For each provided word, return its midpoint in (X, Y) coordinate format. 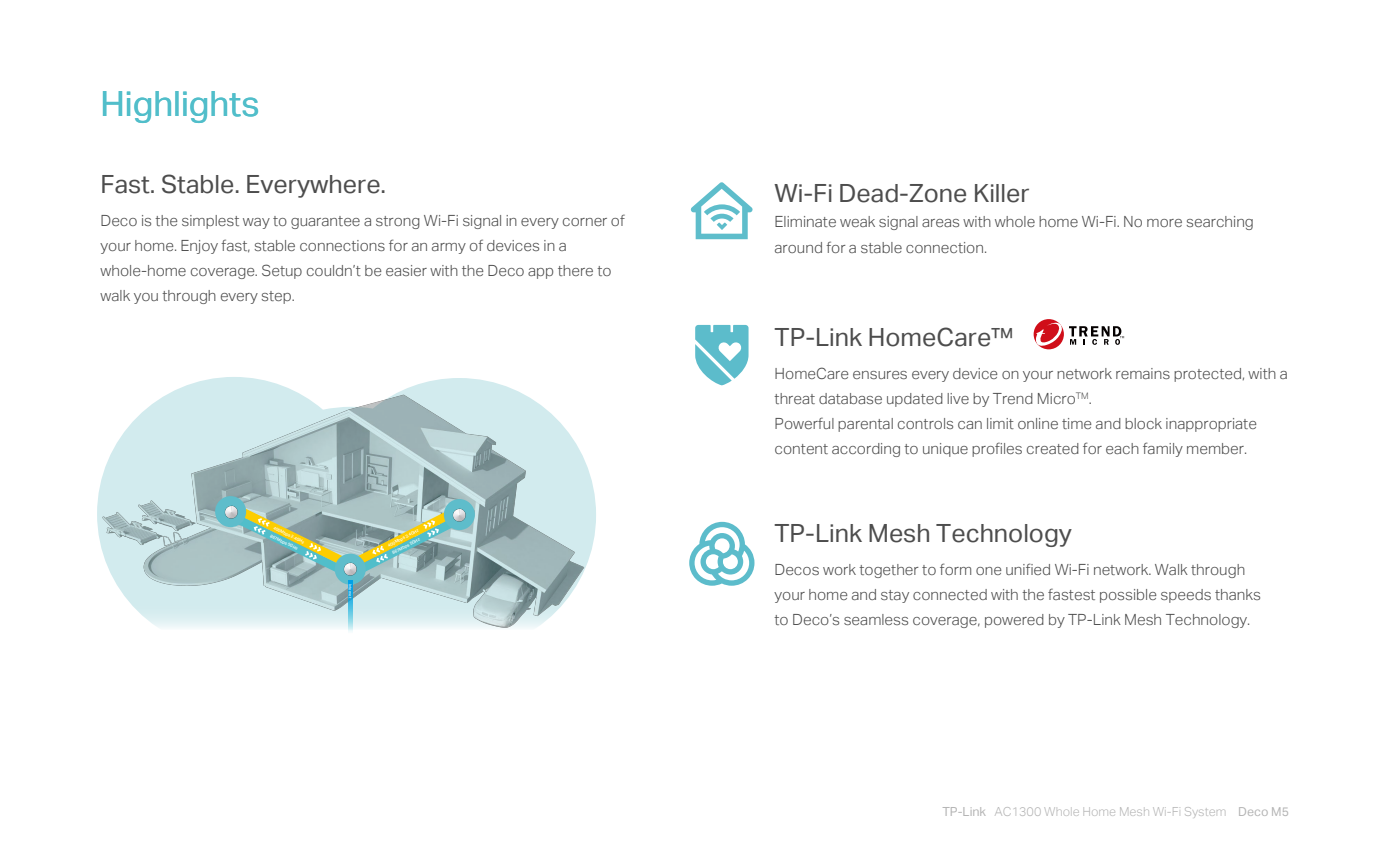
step (278, 297)
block (1143, 423)
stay (895, 596)
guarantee (325, 222)
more (1164, 223)
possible (1128, 596)
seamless (876, 619)
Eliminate (805, 221)
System (1203, 811)
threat (794, 398)
